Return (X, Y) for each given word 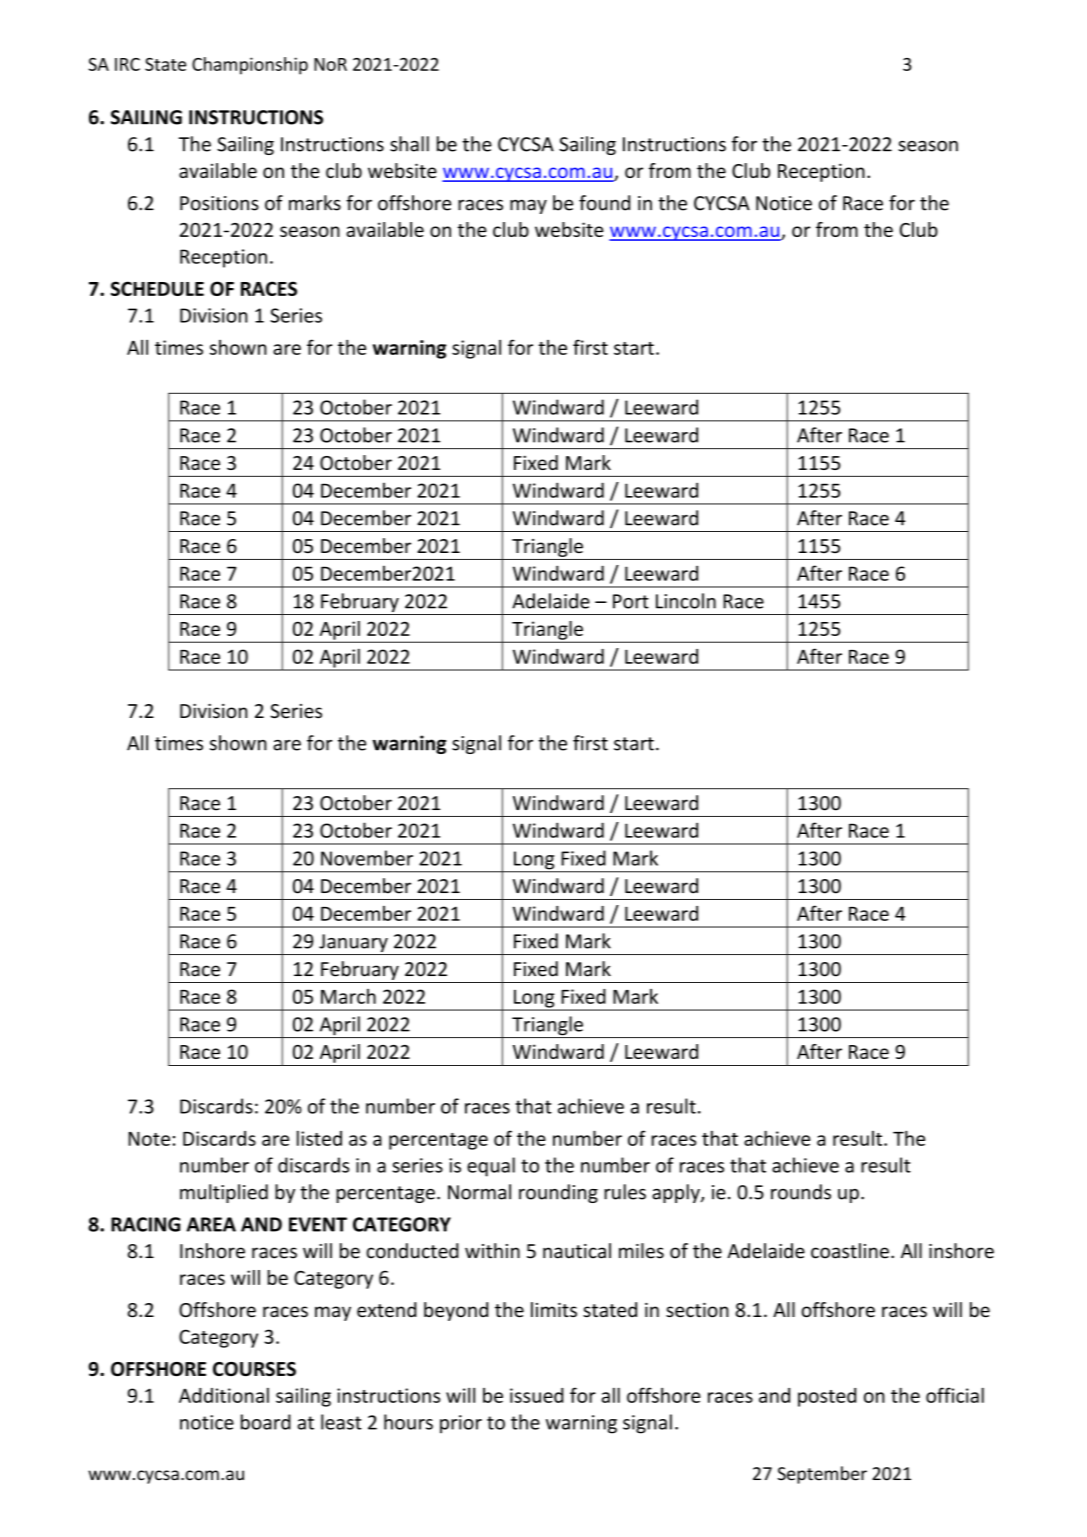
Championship (250, 66)
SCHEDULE (157, 288)
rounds (801, 1192)
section (697, 1310)
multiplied (224, 1193)
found (604, 203)
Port (631, 601)
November (367, 858)
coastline (850, 1251)
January (353, 944)
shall (409, 144)
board (266, 1422)
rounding (558, 1193)
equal (491, 1167)
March (348, 996)
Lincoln (686, 601)
